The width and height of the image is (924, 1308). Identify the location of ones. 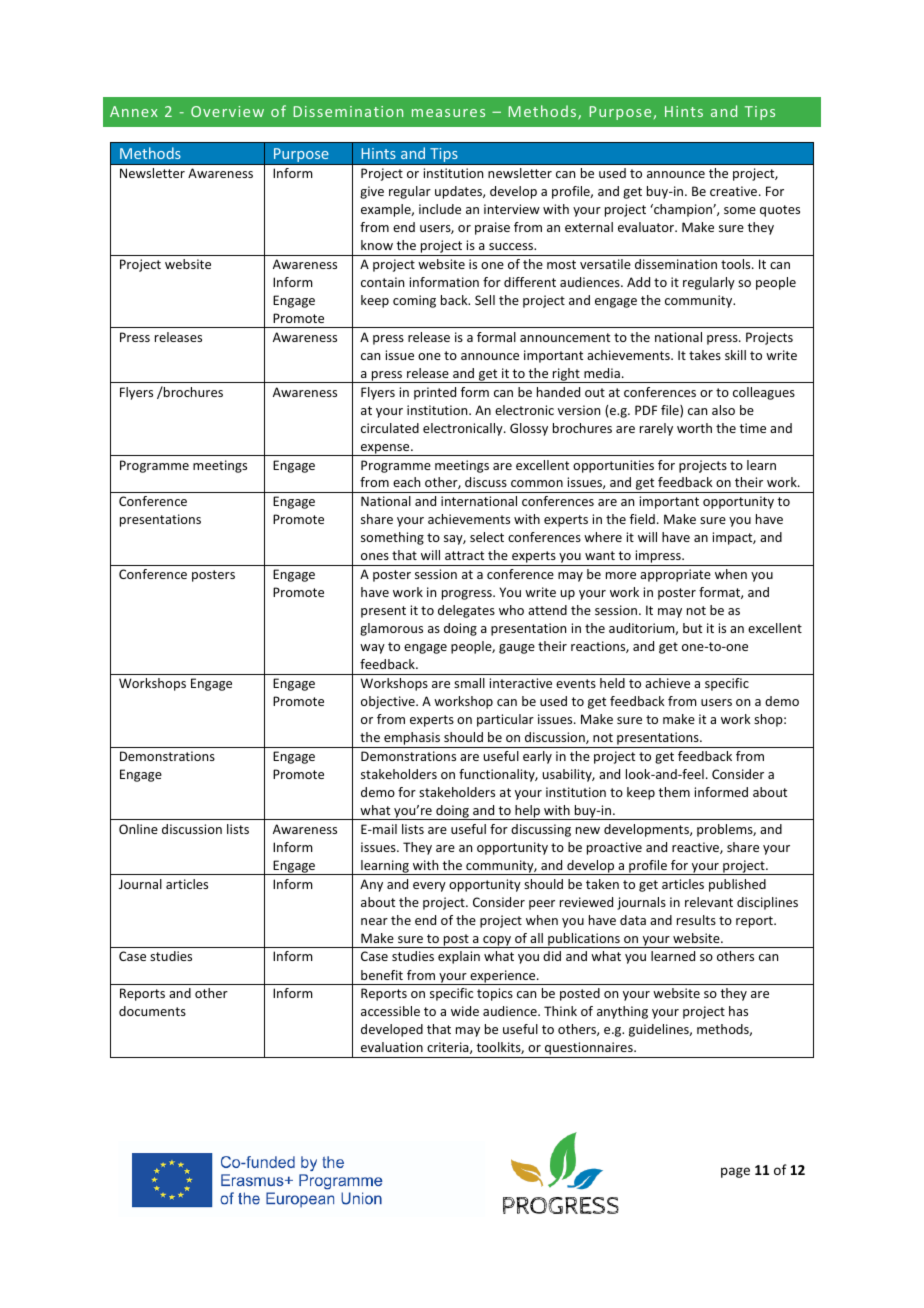
(375, 556).
